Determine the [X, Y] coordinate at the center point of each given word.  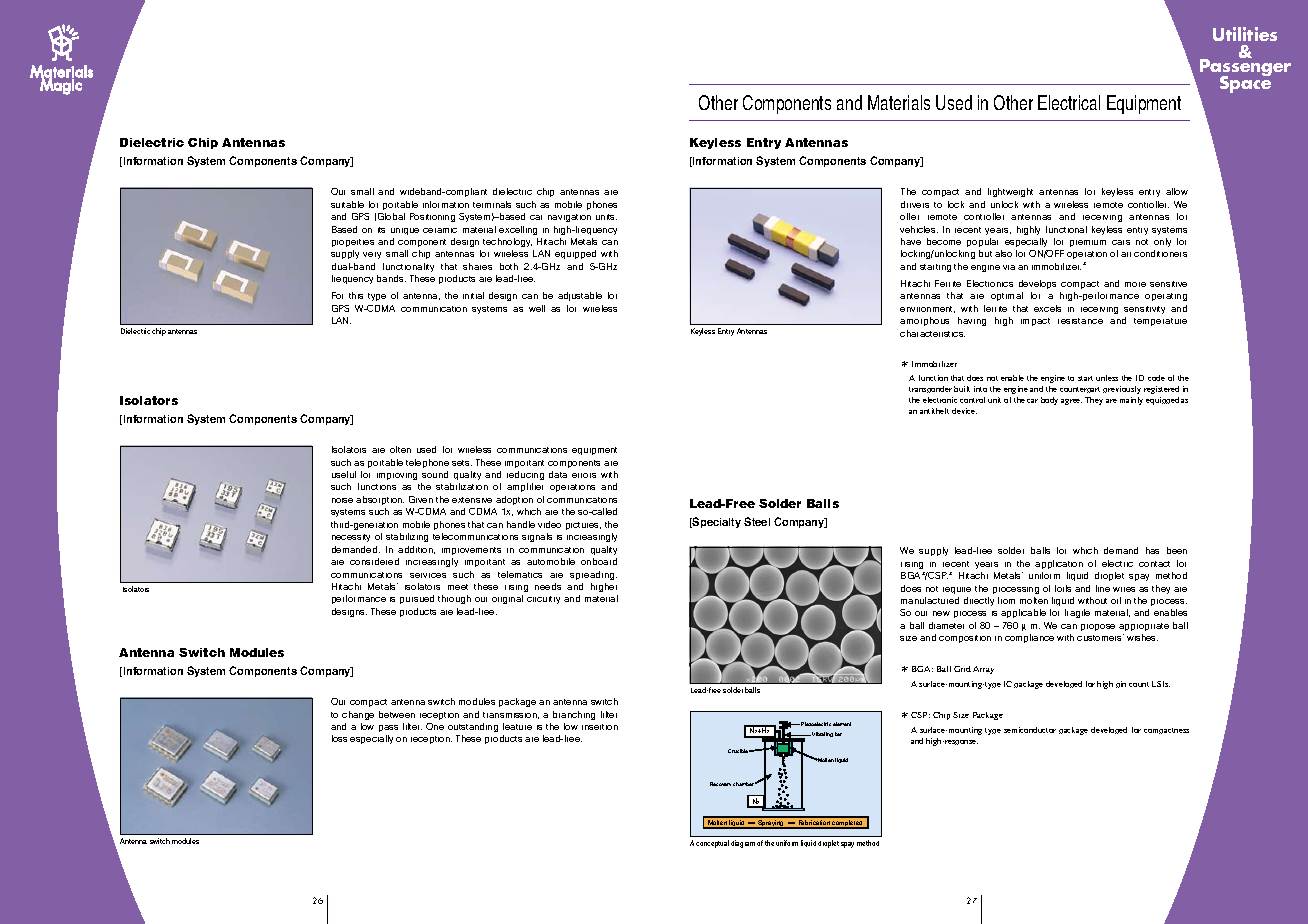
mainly [1131, 401]
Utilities [1245, 34]
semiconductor [1030, 730]
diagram [743, 844]
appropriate [1144, 627]
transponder [930, 389]
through [454, 599]
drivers [915, 204]
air [1126, 254]
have [911, 241]
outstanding [473, 727]
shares [477, 266]
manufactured [930, 600]
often [400, 449]
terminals [492, 204]
